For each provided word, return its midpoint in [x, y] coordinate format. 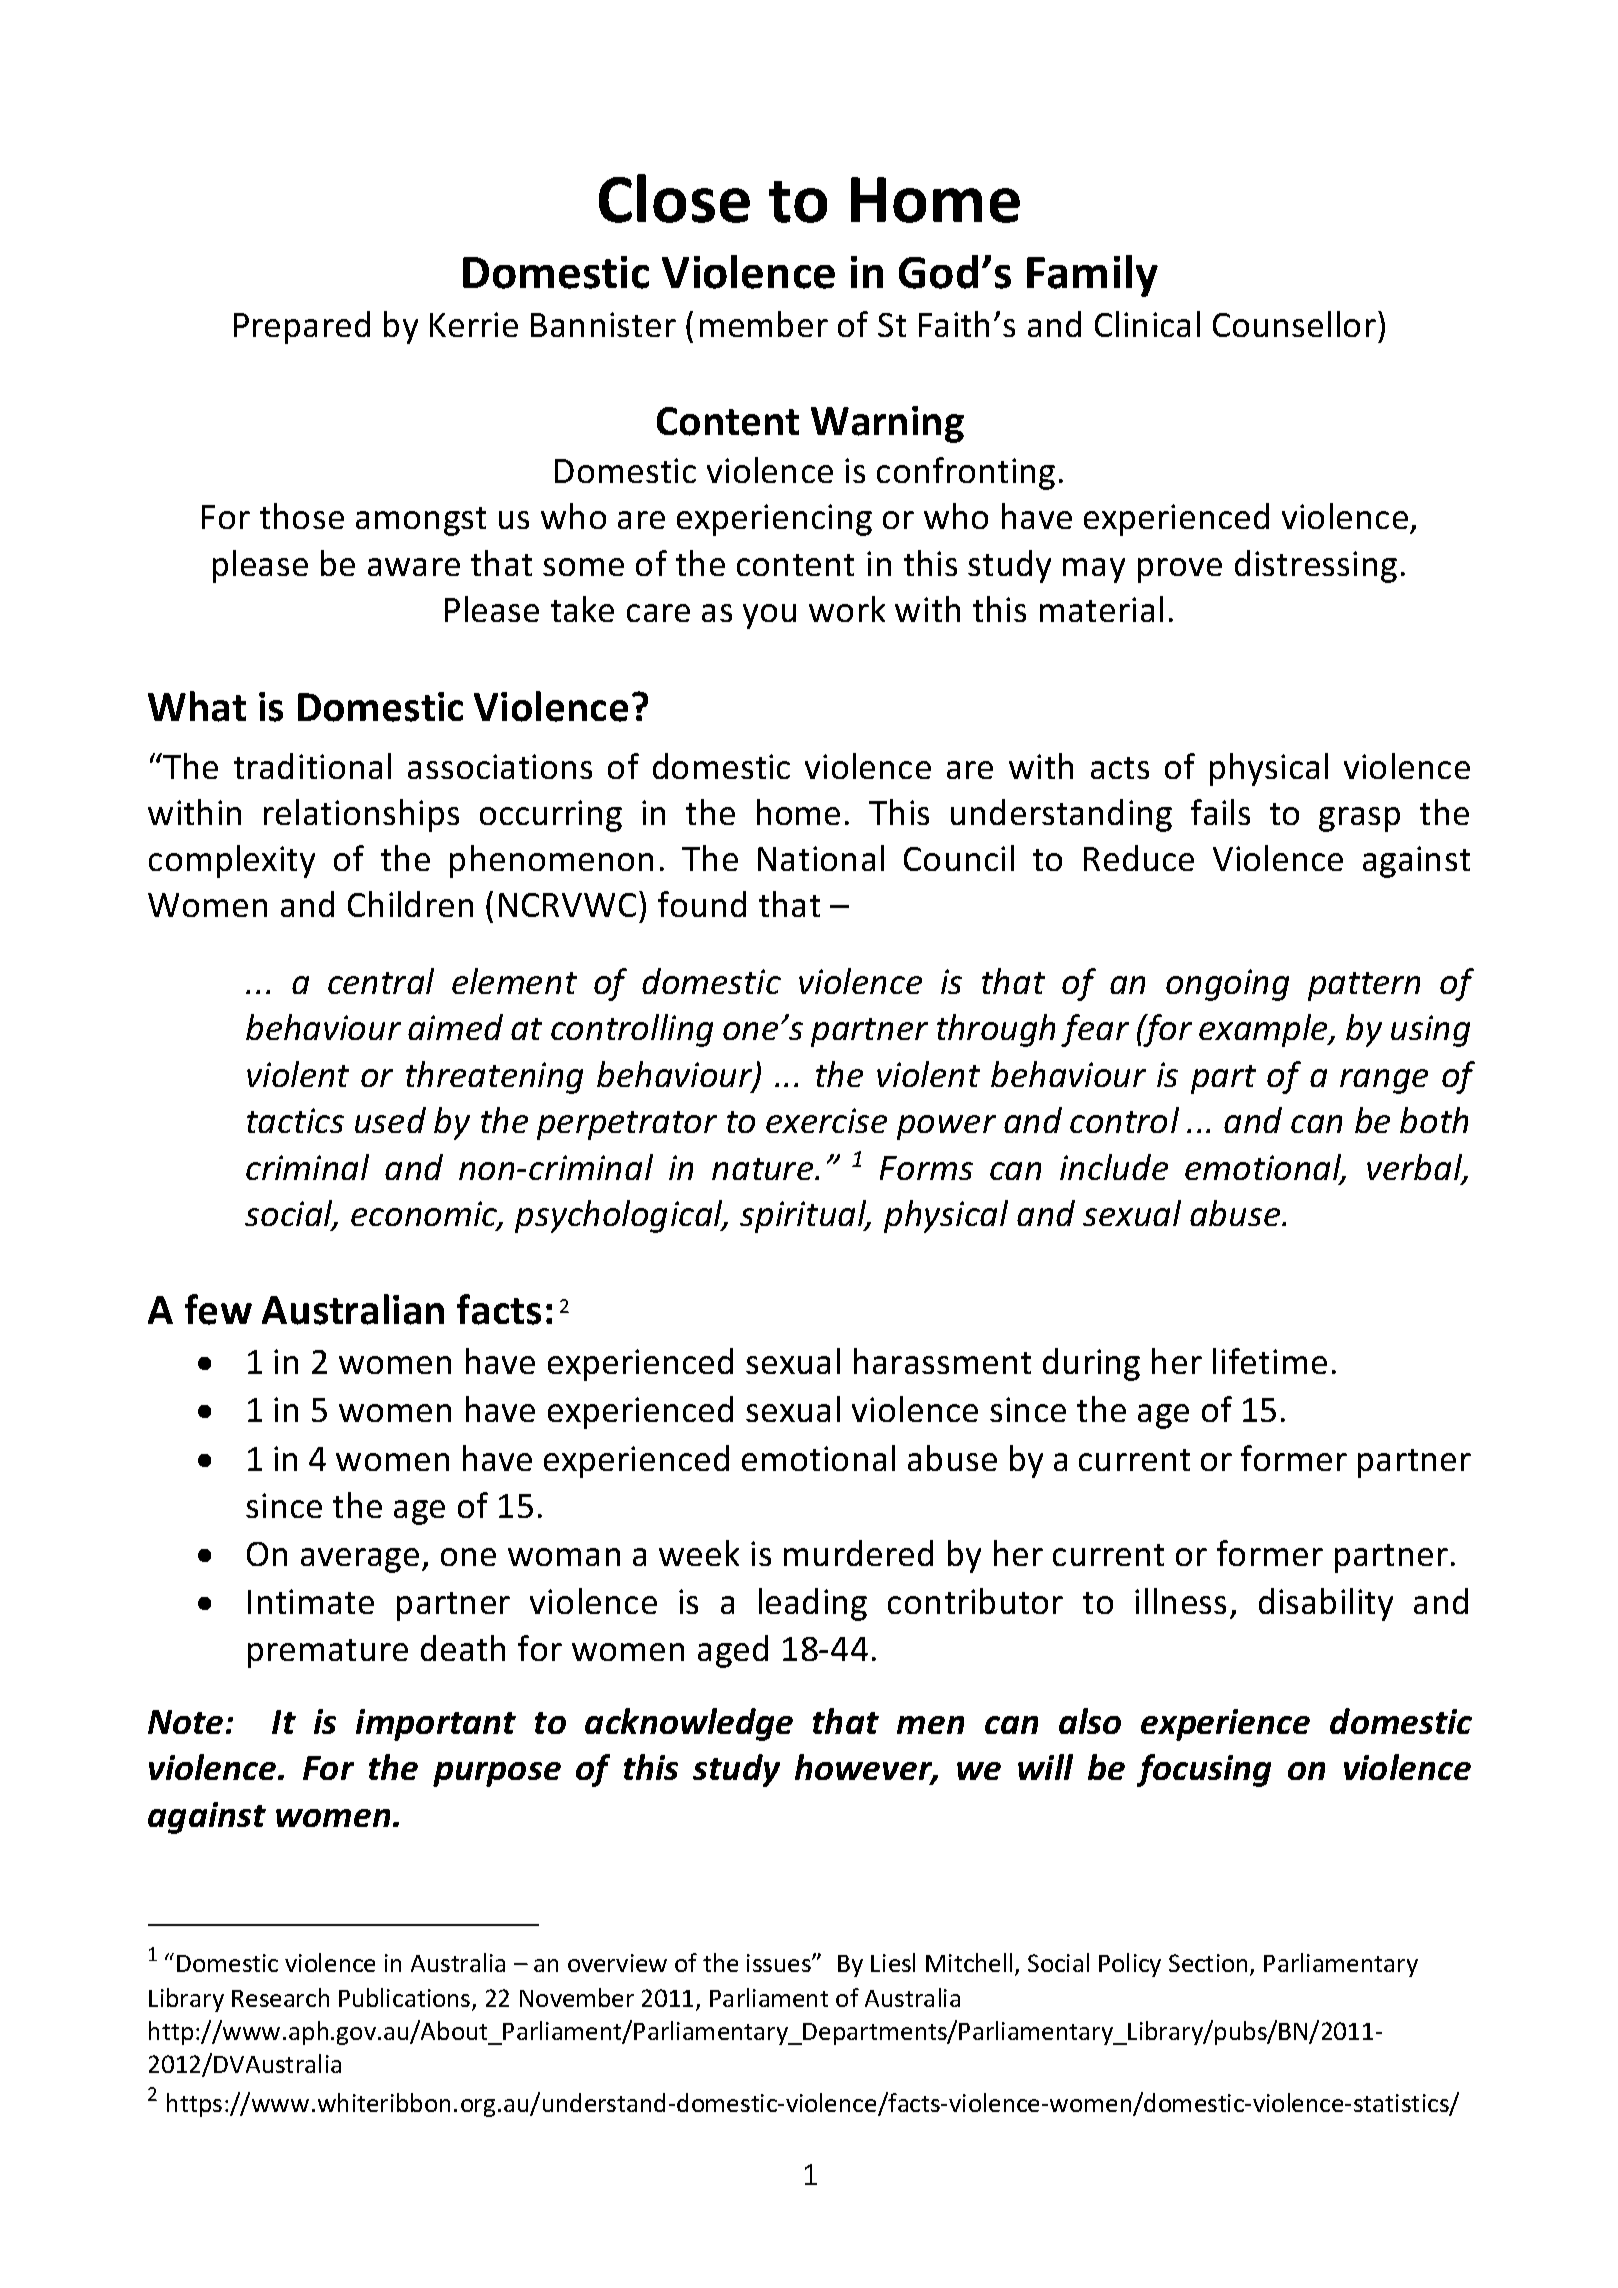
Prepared [302, 327]
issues [780, 1963]
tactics [295, 1120]
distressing [1316, 566]
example [1264, 1030]
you [769, 616]
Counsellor [1294, 324]
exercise [826, 1120]
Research [280, 1997]
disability [1326, 1604]
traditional [312, 766]
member [764, 324]
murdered [858, 1553]
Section [1210, 1964]
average [360, 1560]
